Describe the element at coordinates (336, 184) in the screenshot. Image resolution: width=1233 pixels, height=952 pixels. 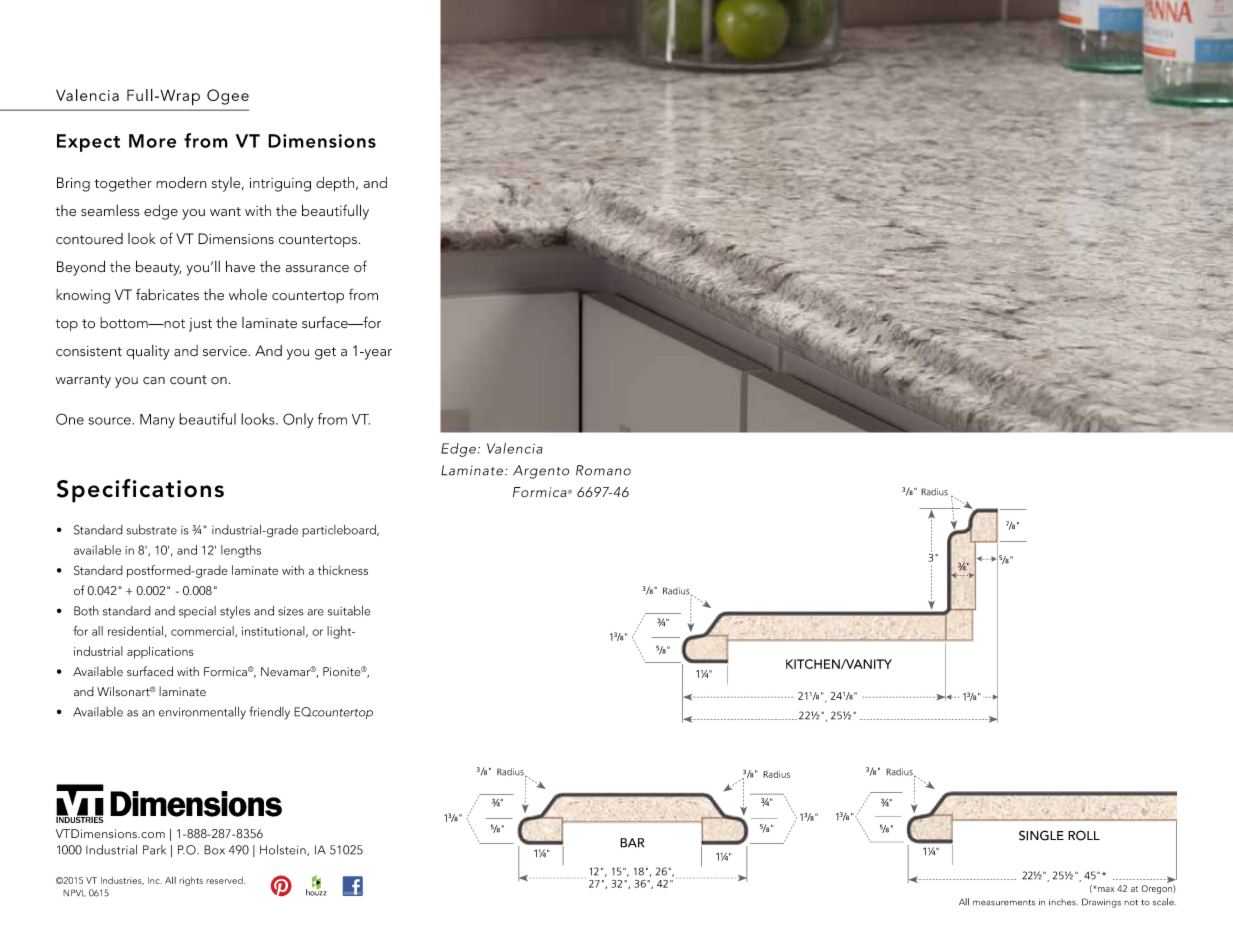
I see `depth` at that location.
